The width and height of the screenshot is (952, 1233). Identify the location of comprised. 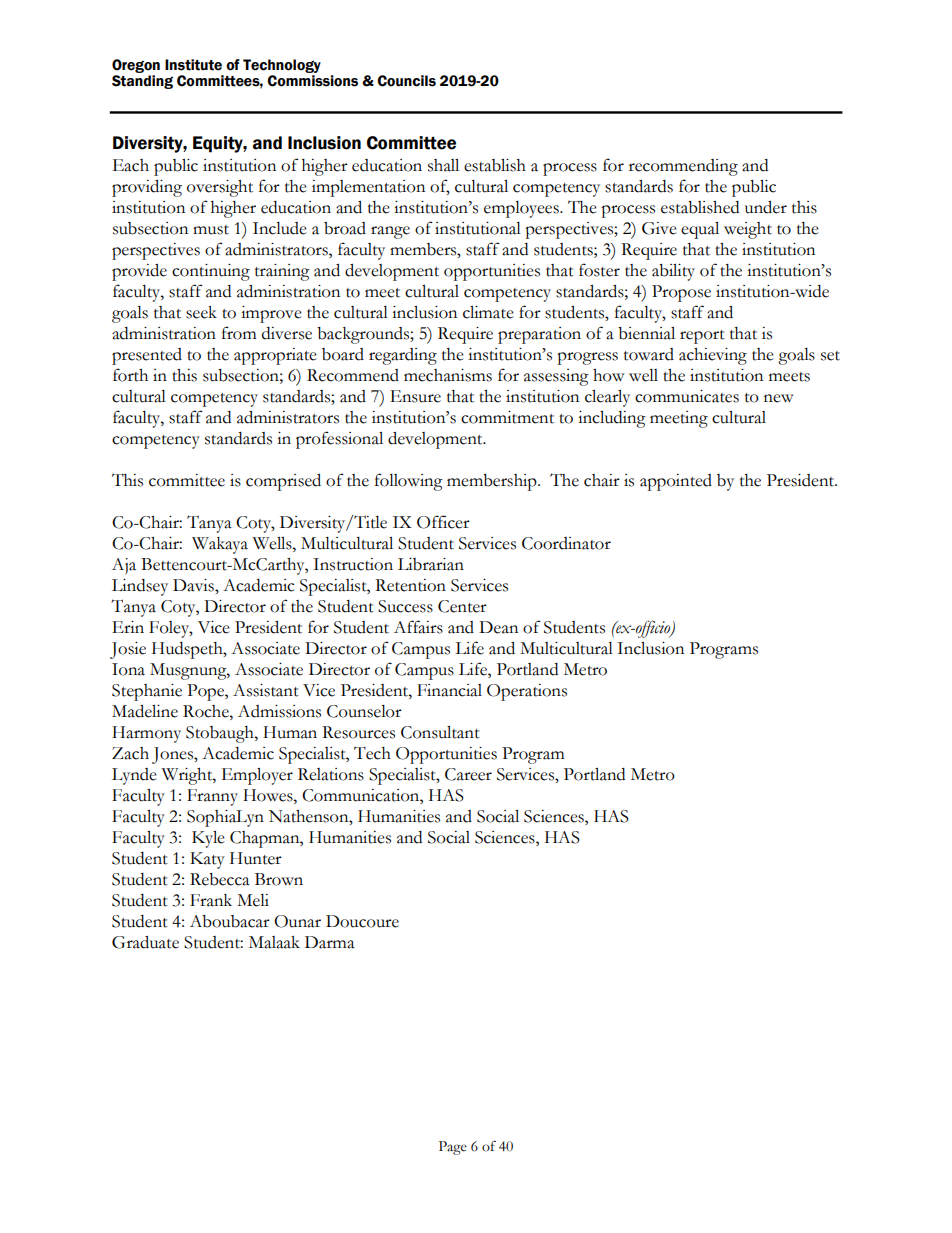
(283, 482).
